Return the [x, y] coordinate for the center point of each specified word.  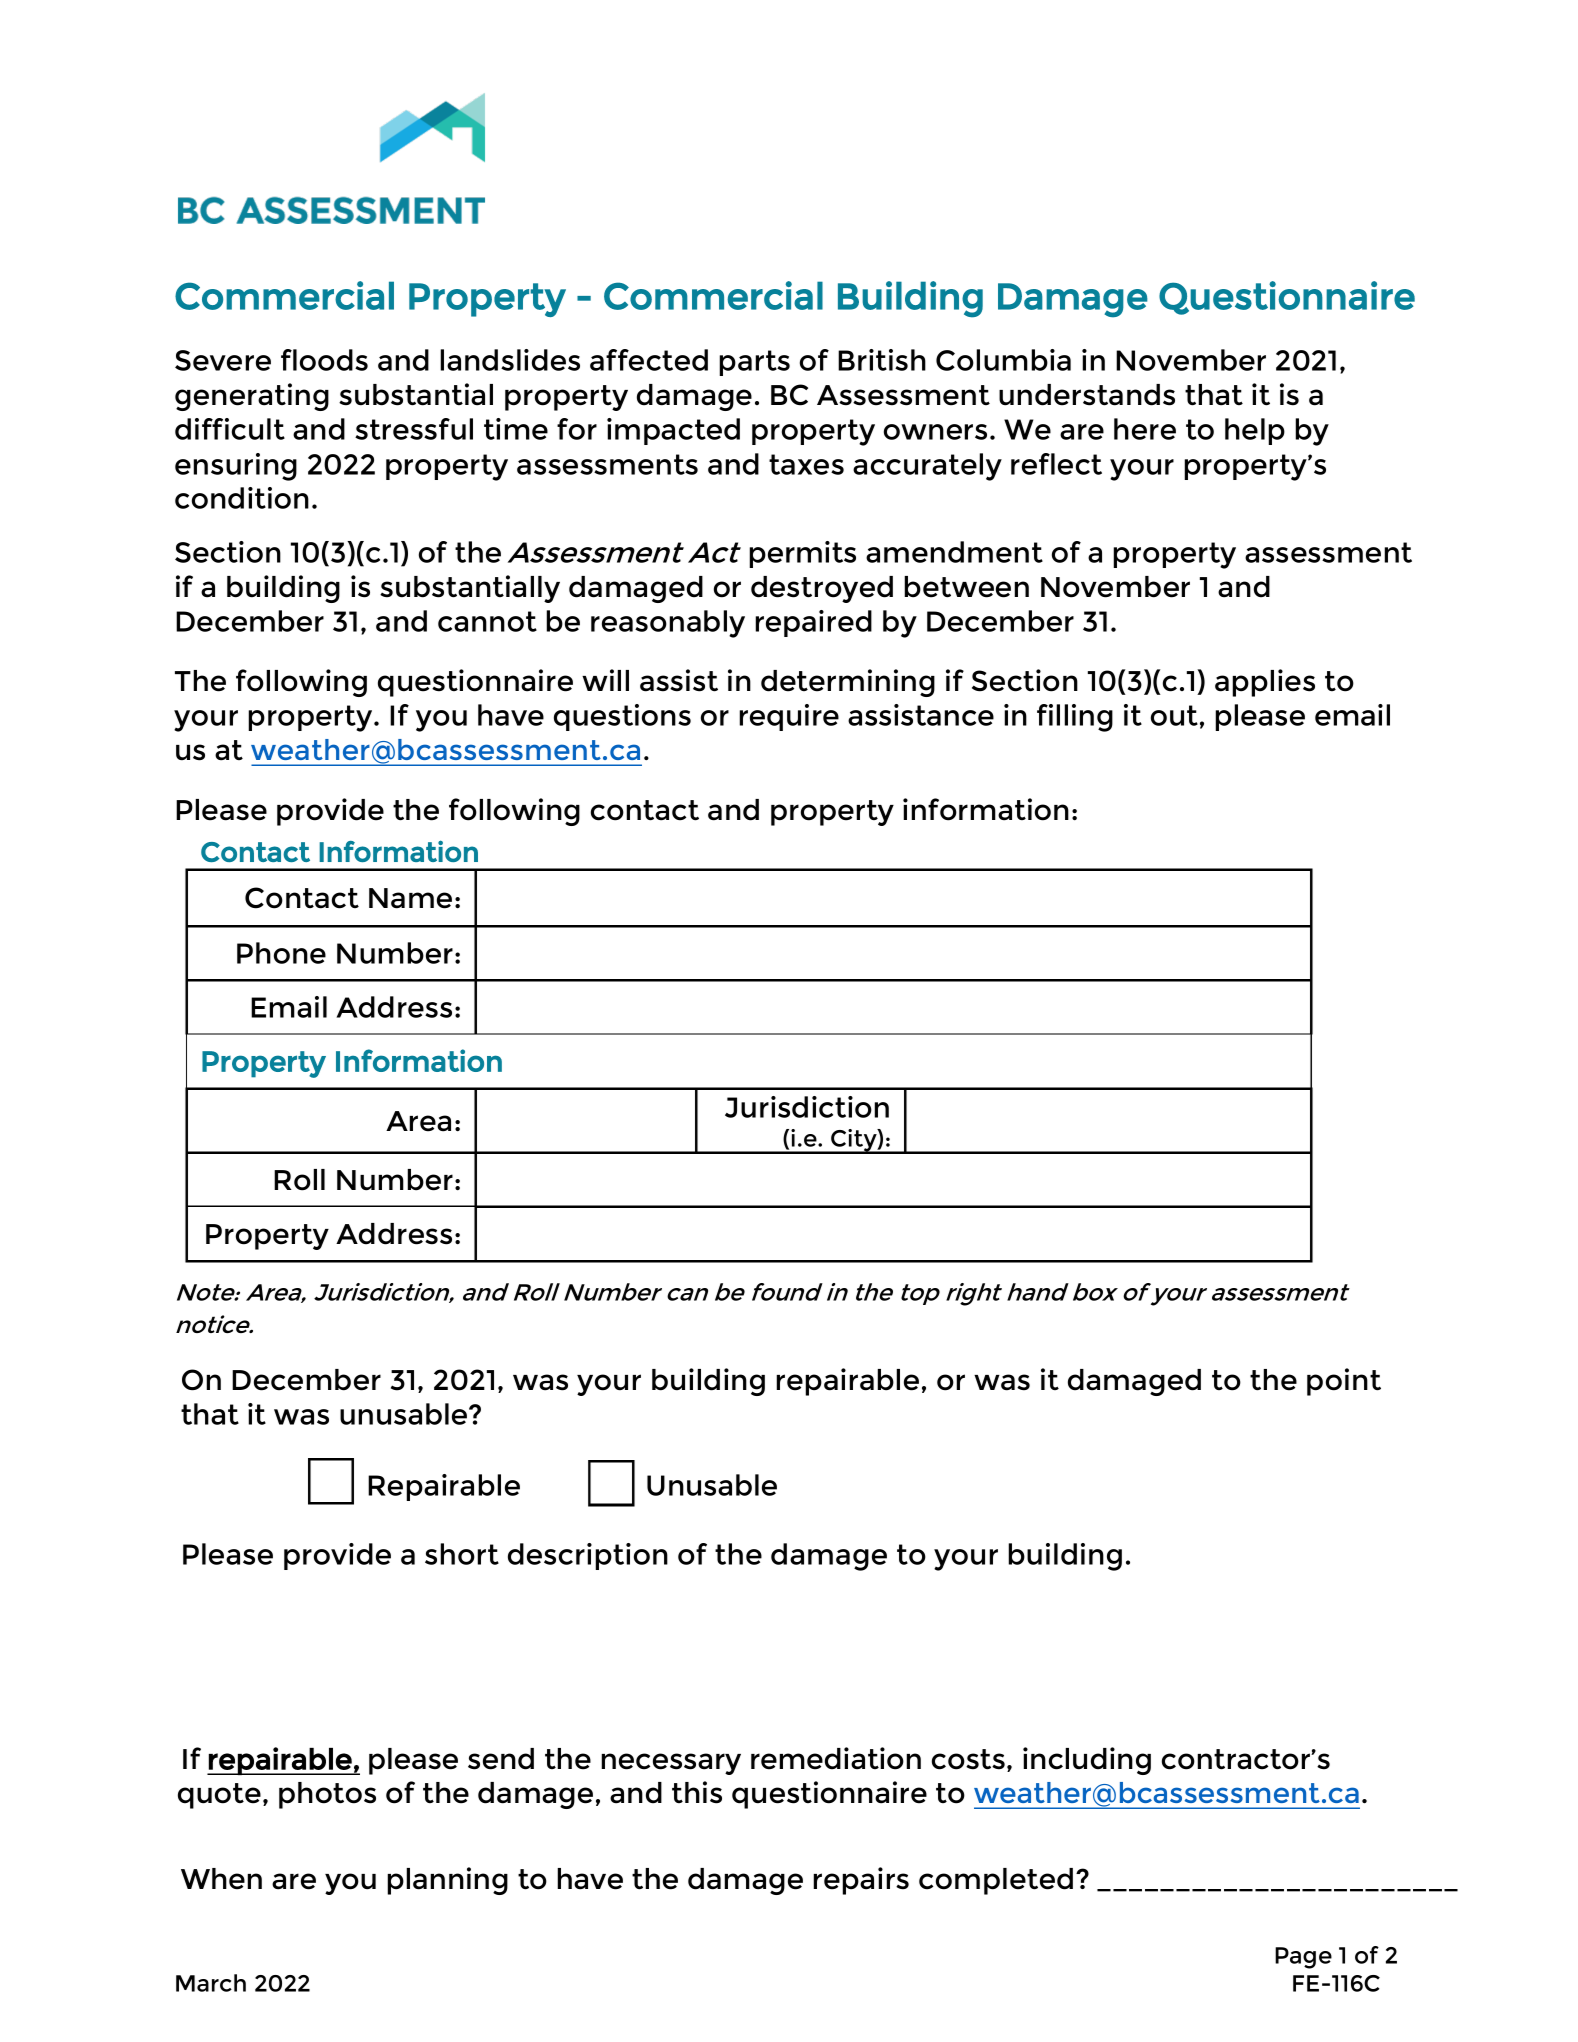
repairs [861, 1881]
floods [324, 360]
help [1255, 431]
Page [1303, 1958]
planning [447, 1881]
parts [754, 363]
